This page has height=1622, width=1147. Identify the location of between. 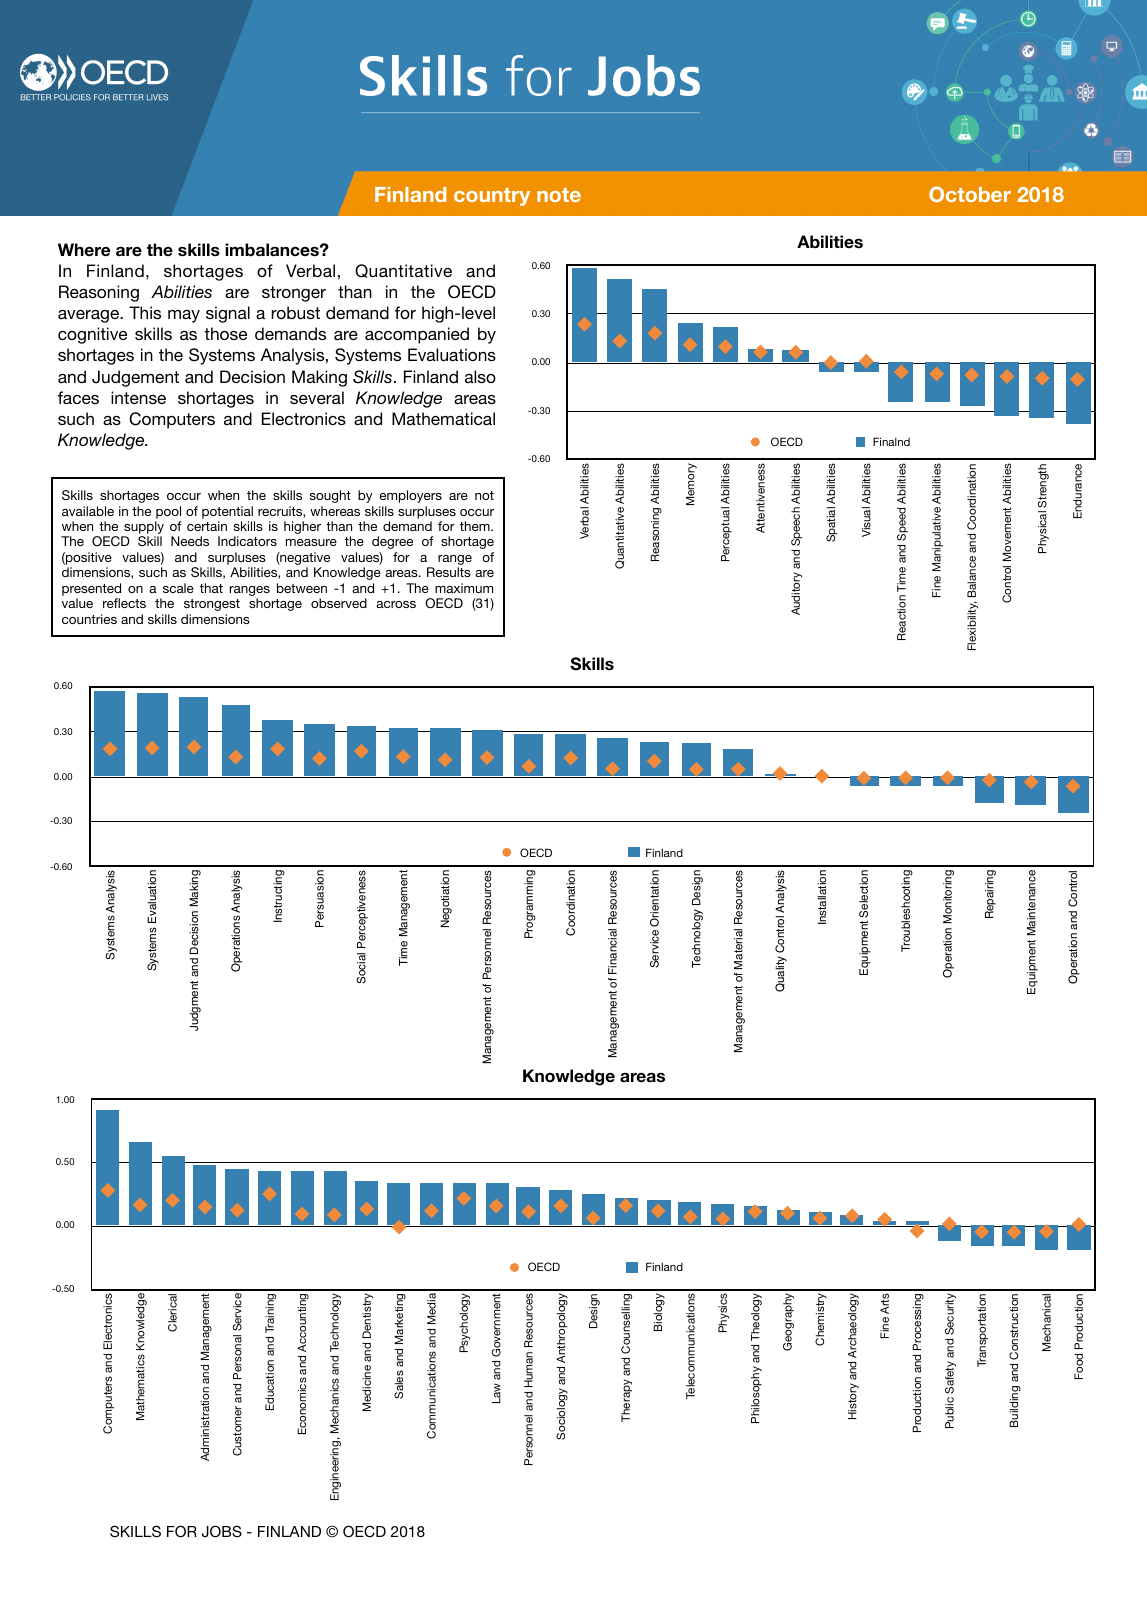
(302, 588).
